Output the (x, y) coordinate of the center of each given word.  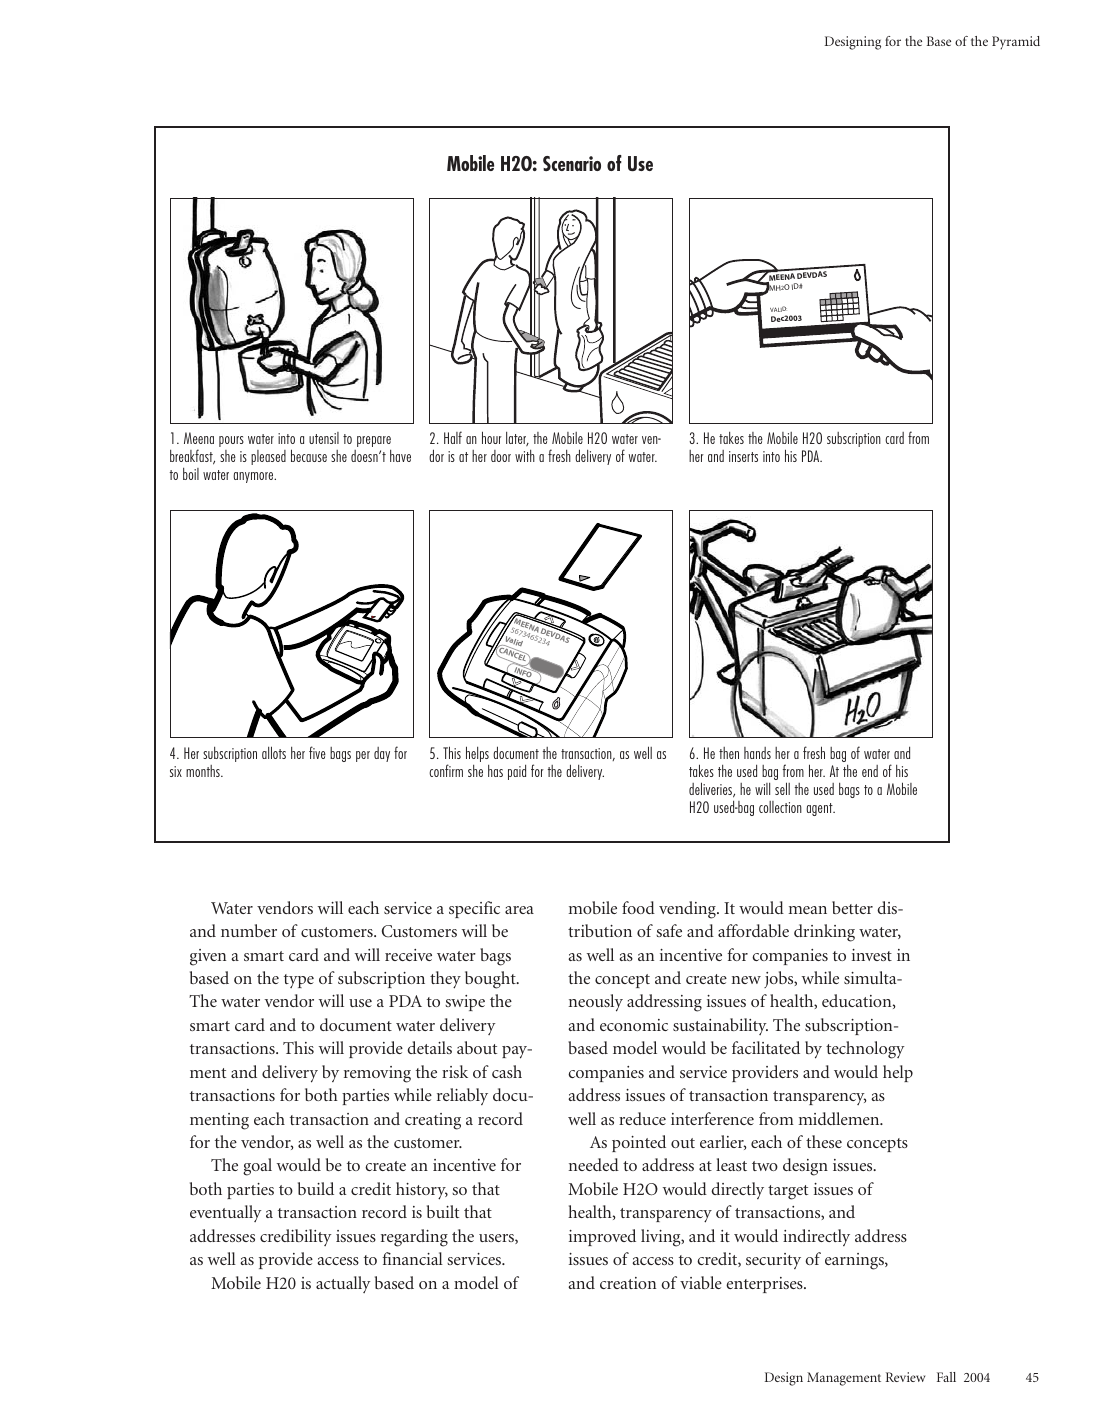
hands (757, 753)
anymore (254, 477)
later (517, 439)
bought (491, 980)
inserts (743, 456)
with (525, 456)
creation (628, 1283)
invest (872, 955)
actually (343, 1284)
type (299, 981)
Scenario (572, 163)
